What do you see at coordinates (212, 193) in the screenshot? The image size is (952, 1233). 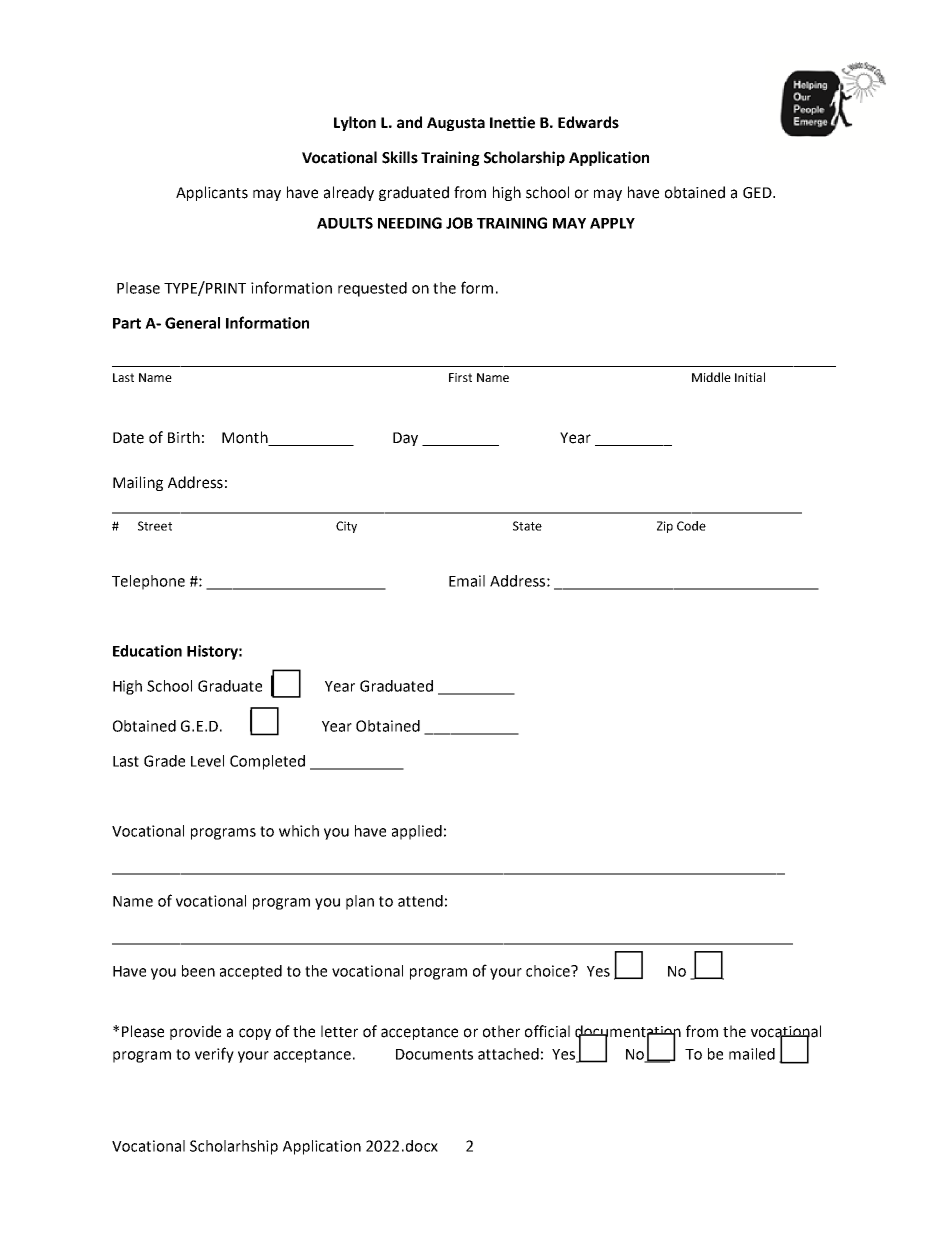 I see `Applicants` at bounding box center [212, 193].
